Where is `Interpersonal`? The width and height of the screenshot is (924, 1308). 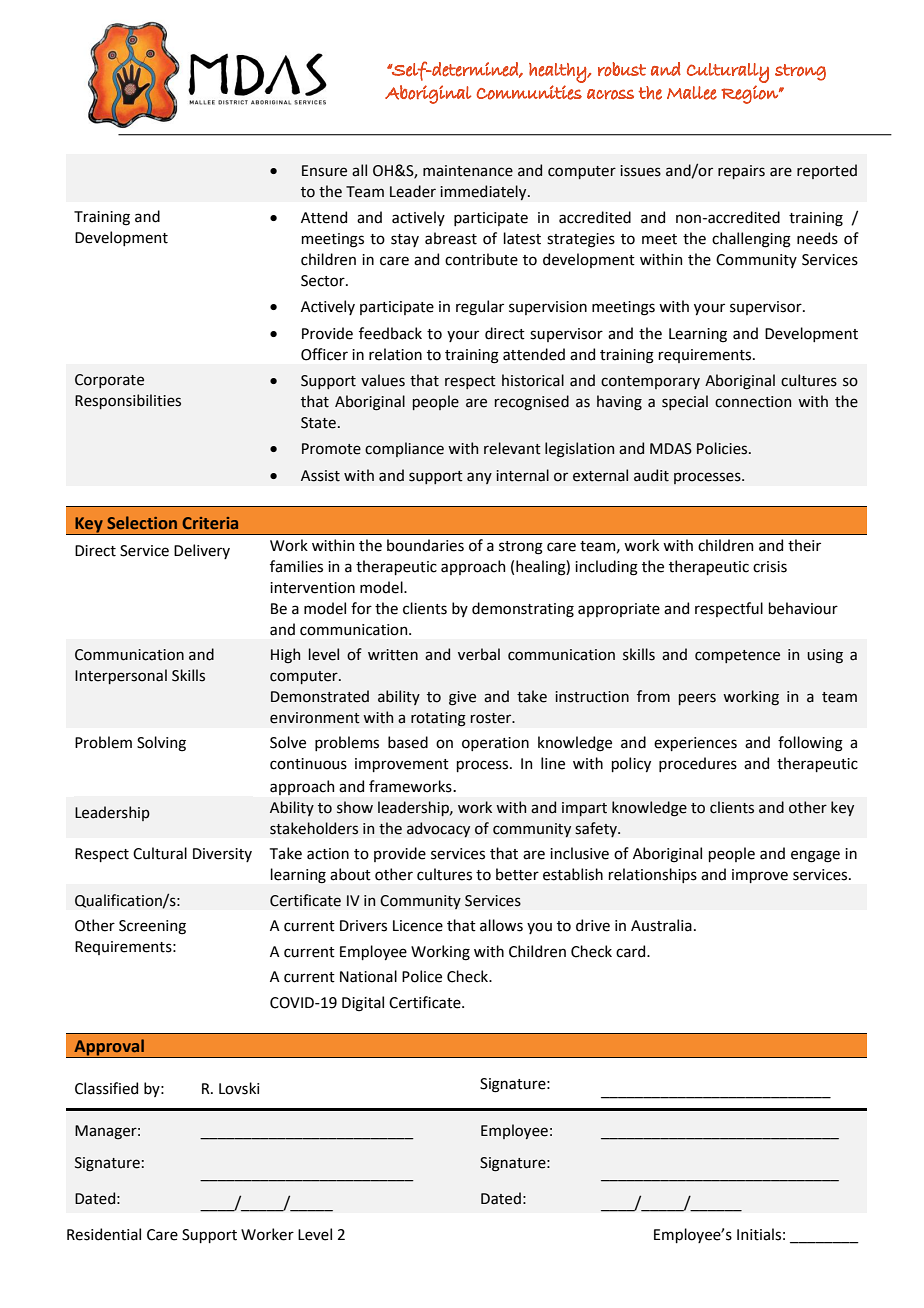 Interpersonal is located at coordinates (121, 676).
